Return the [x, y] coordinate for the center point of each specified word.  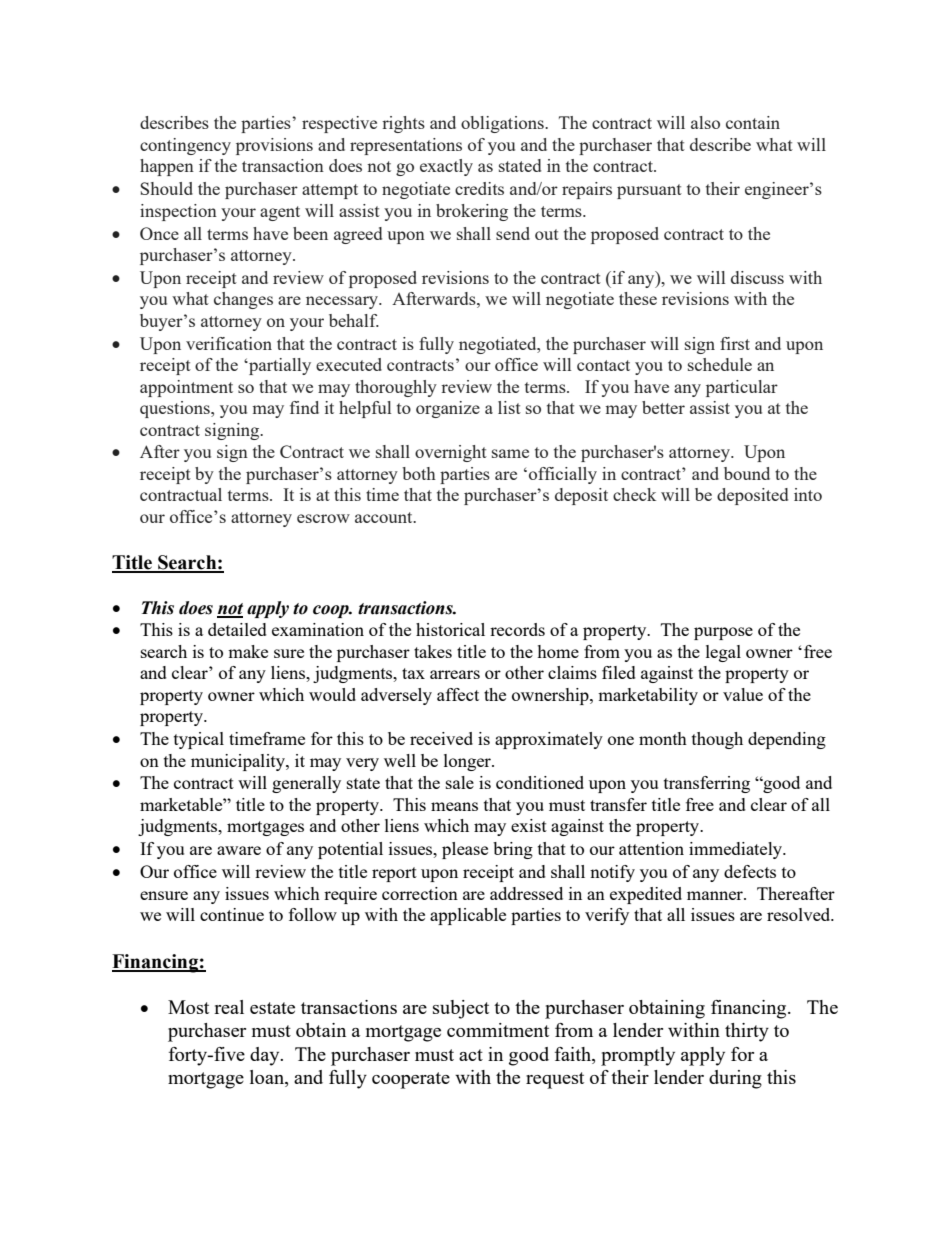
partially [279, 366]
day [266, 1056]
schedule [720, 364]
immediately [737, 850]
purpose [723, 633]
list [509, 407]
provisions [274, 146]
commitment [498, 1030]
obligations [503, 124]
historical [450, 629]
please [465, 850]
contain [753, 122]
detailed [237, 629]
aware [239, 850]
